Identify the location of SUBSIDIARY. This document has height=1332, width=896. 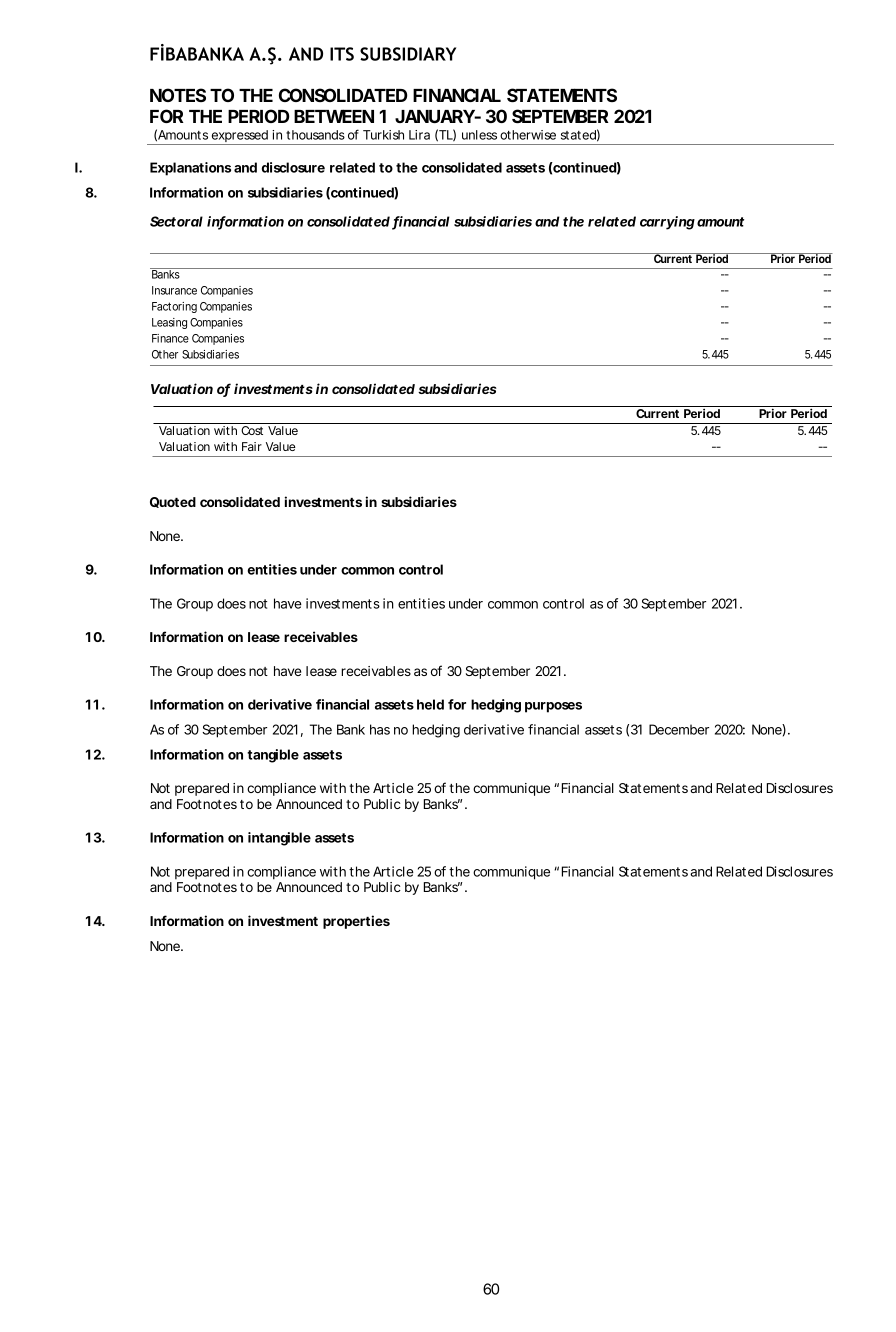
(408, 54).
